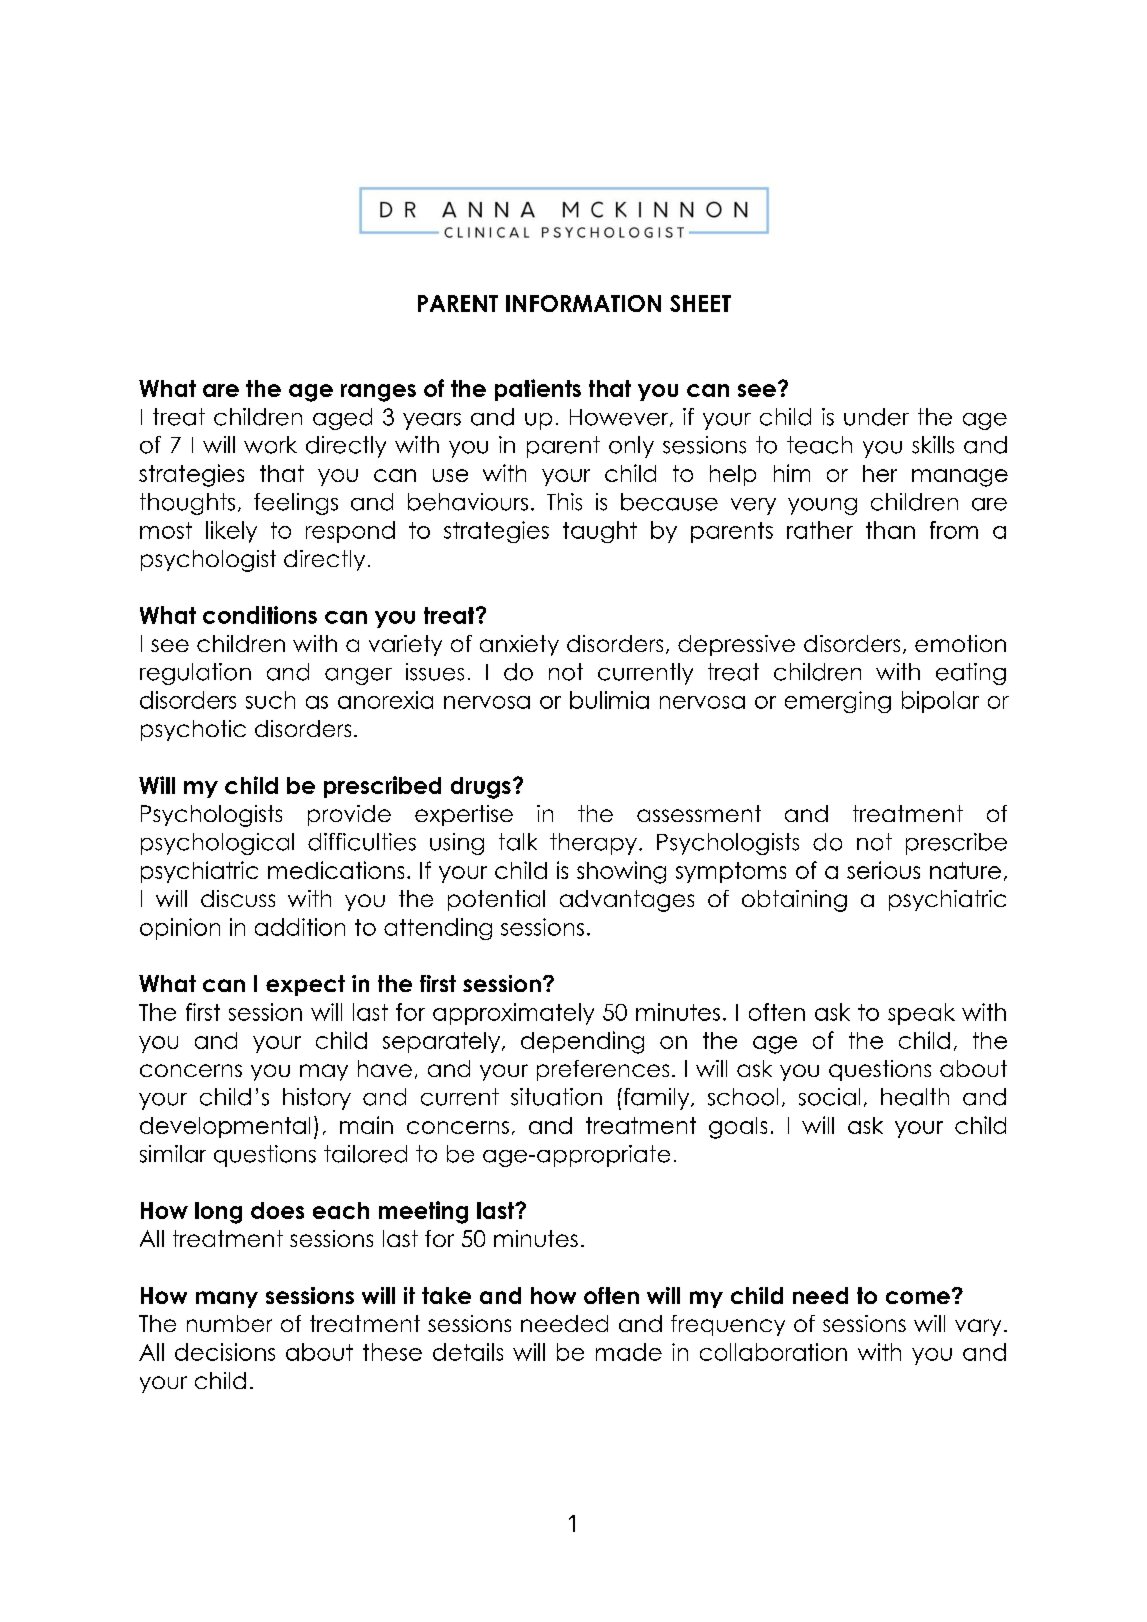  What do you see at coordinates (300, 927) in the page?
I see `addition` at bounding box center [300, 927].
